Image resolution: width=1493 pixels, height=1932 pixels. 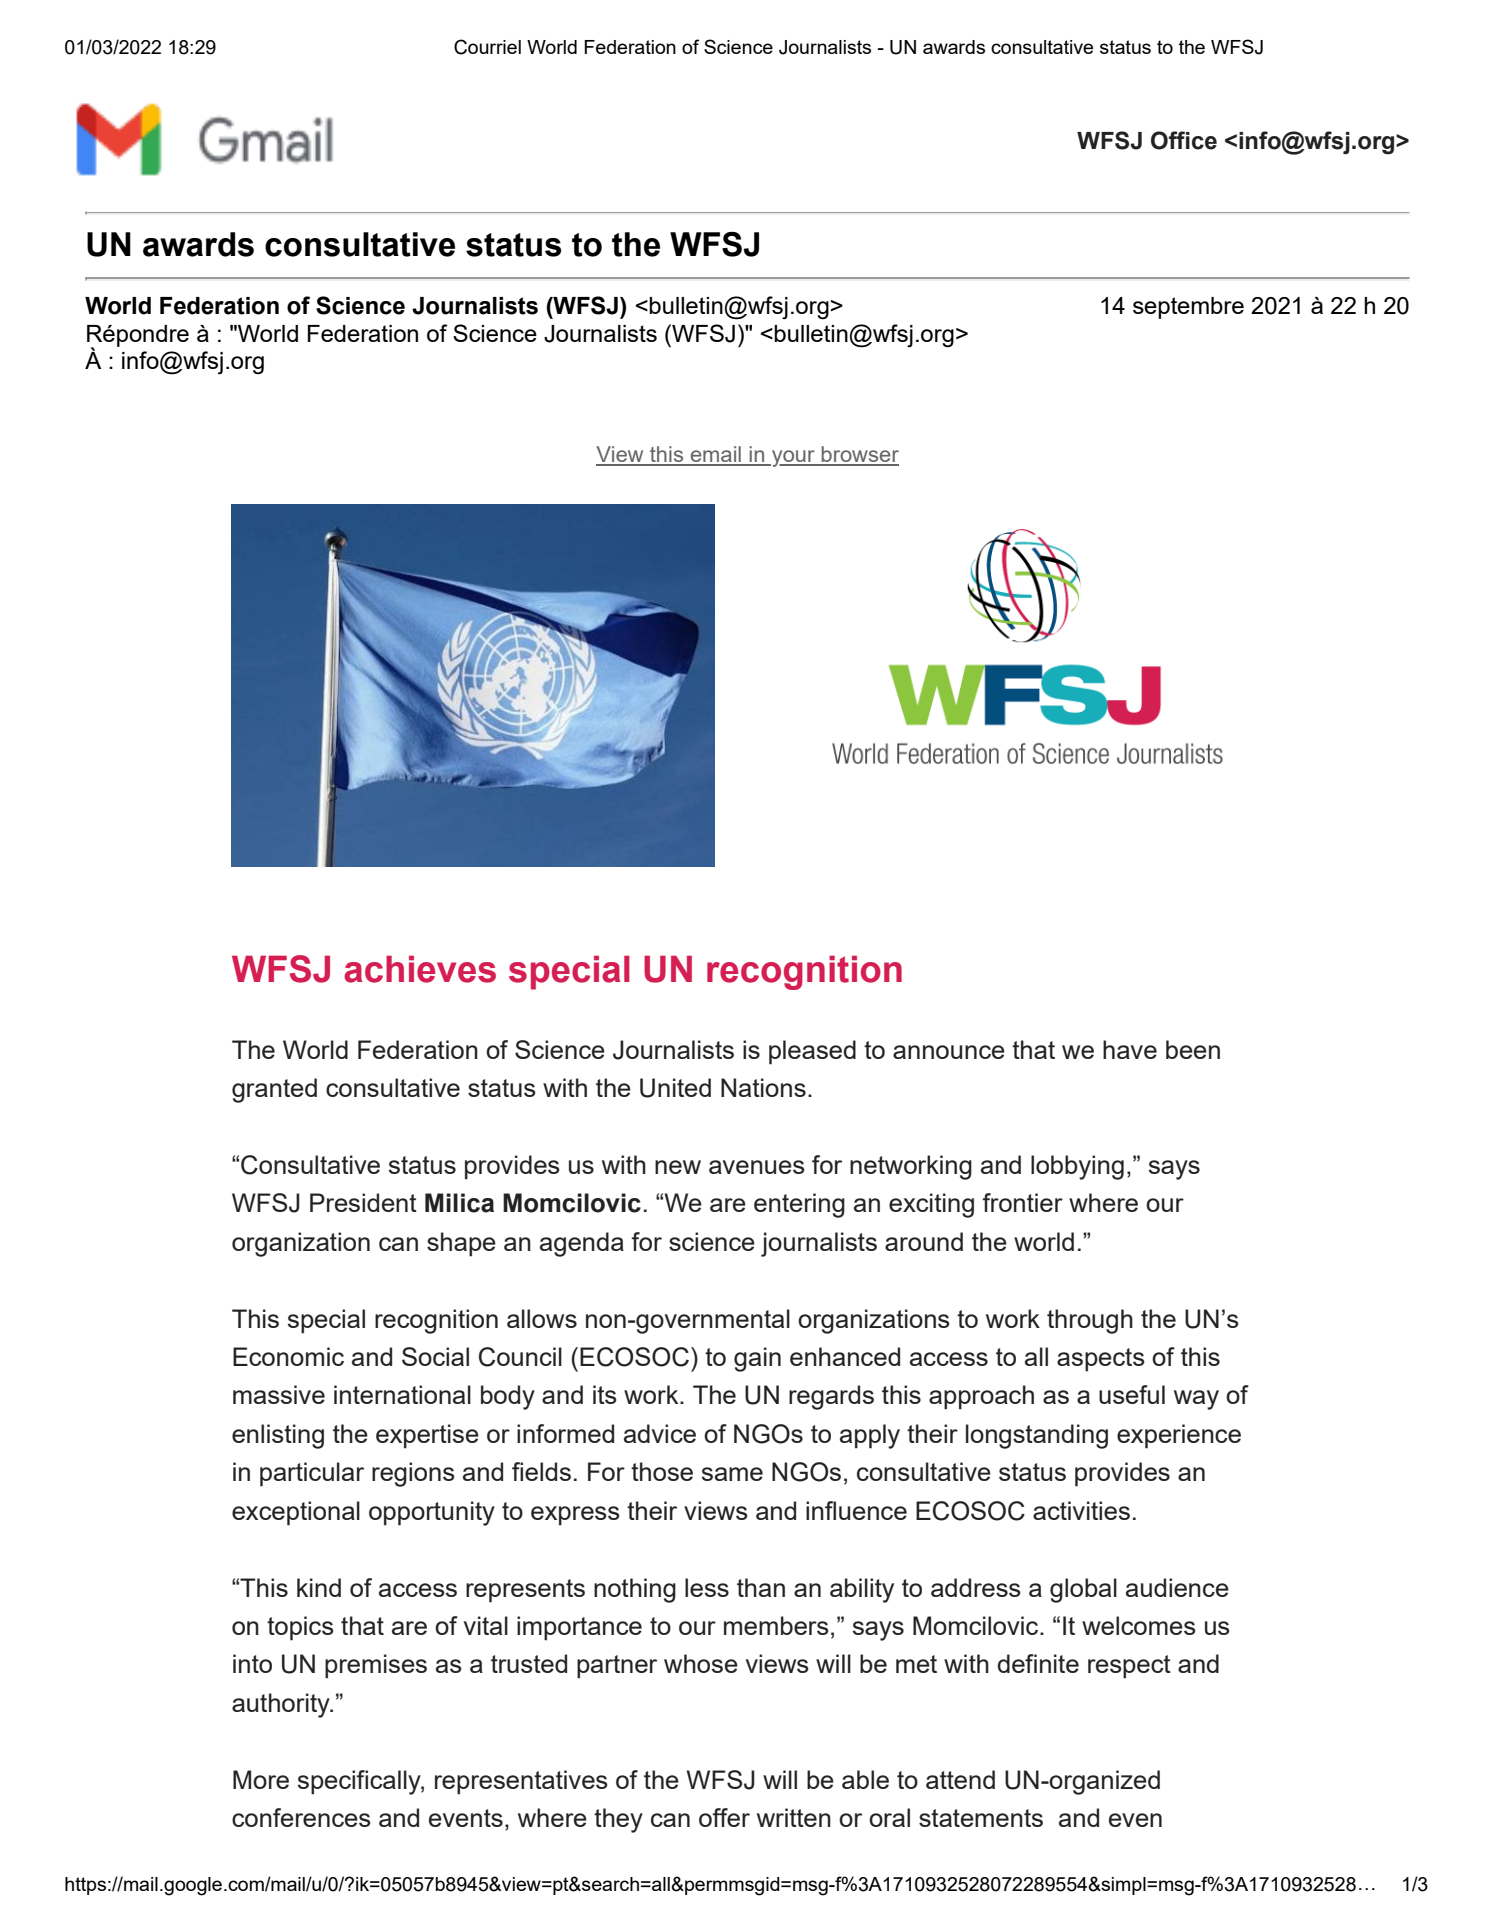 I want to click on Office, so click(x=1184, y=140).
